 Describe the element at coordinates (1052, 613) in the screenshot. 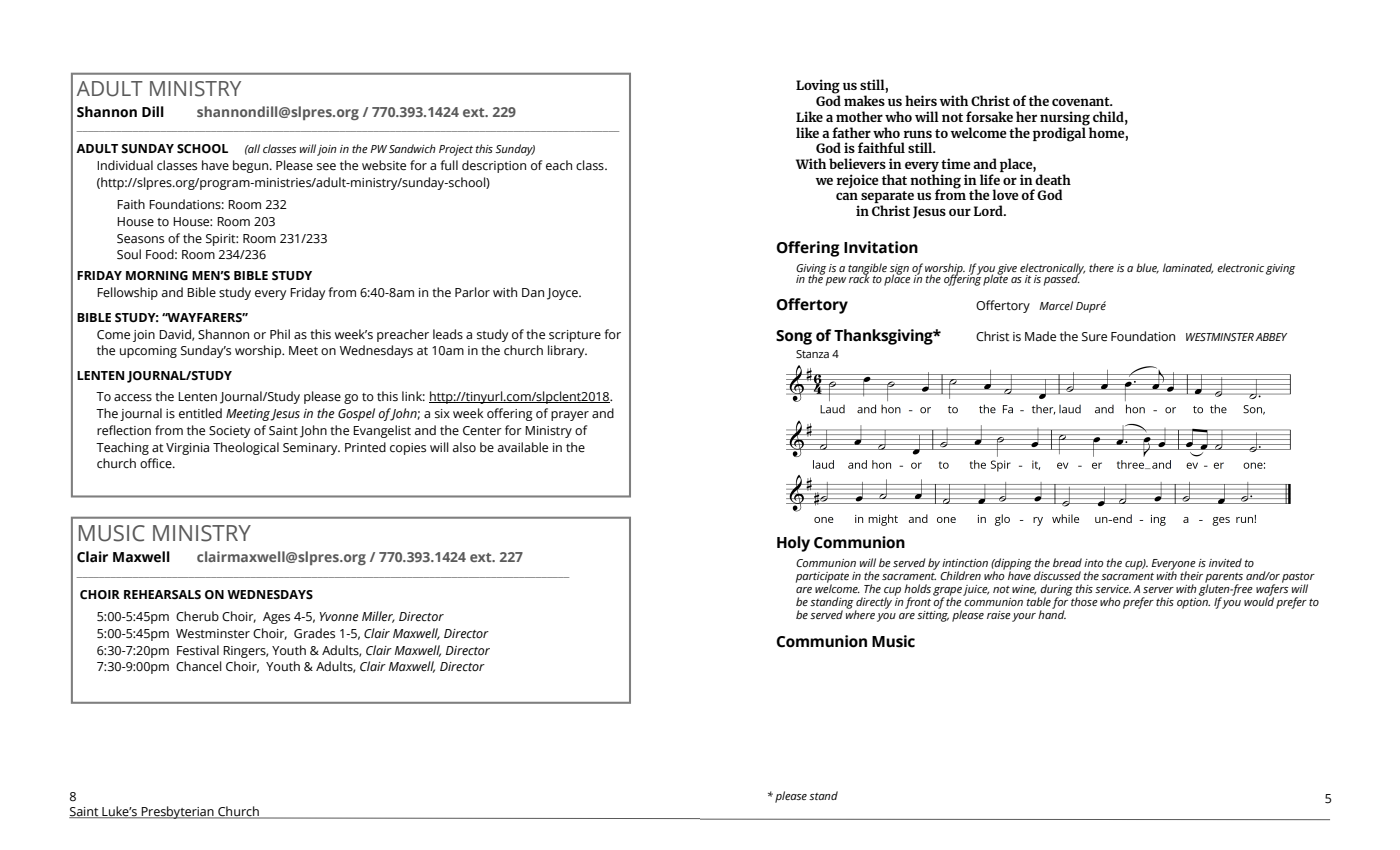

I see `hand` at that location.
